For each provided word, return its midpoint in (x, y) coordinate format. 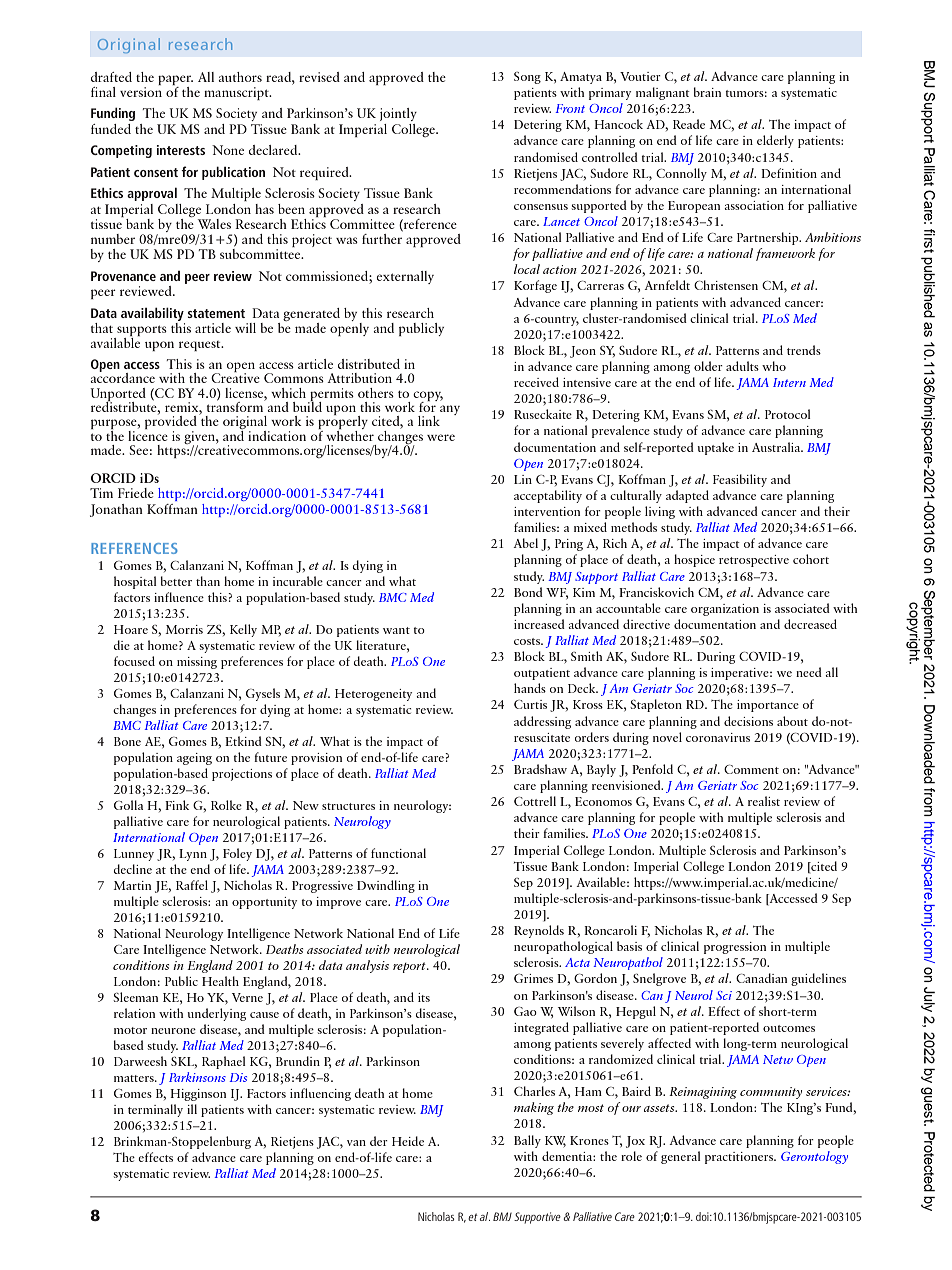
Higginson (198, 1095)
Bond (528, 592)
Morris (184, 629)
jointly (398, 114)
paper (175, 80)
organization (725, 610)
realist (764, 801)
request (201, 346)
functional (398, 853)
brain (707, 92)
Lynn (193, 855)
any (450, 410)
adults (742, 366)
